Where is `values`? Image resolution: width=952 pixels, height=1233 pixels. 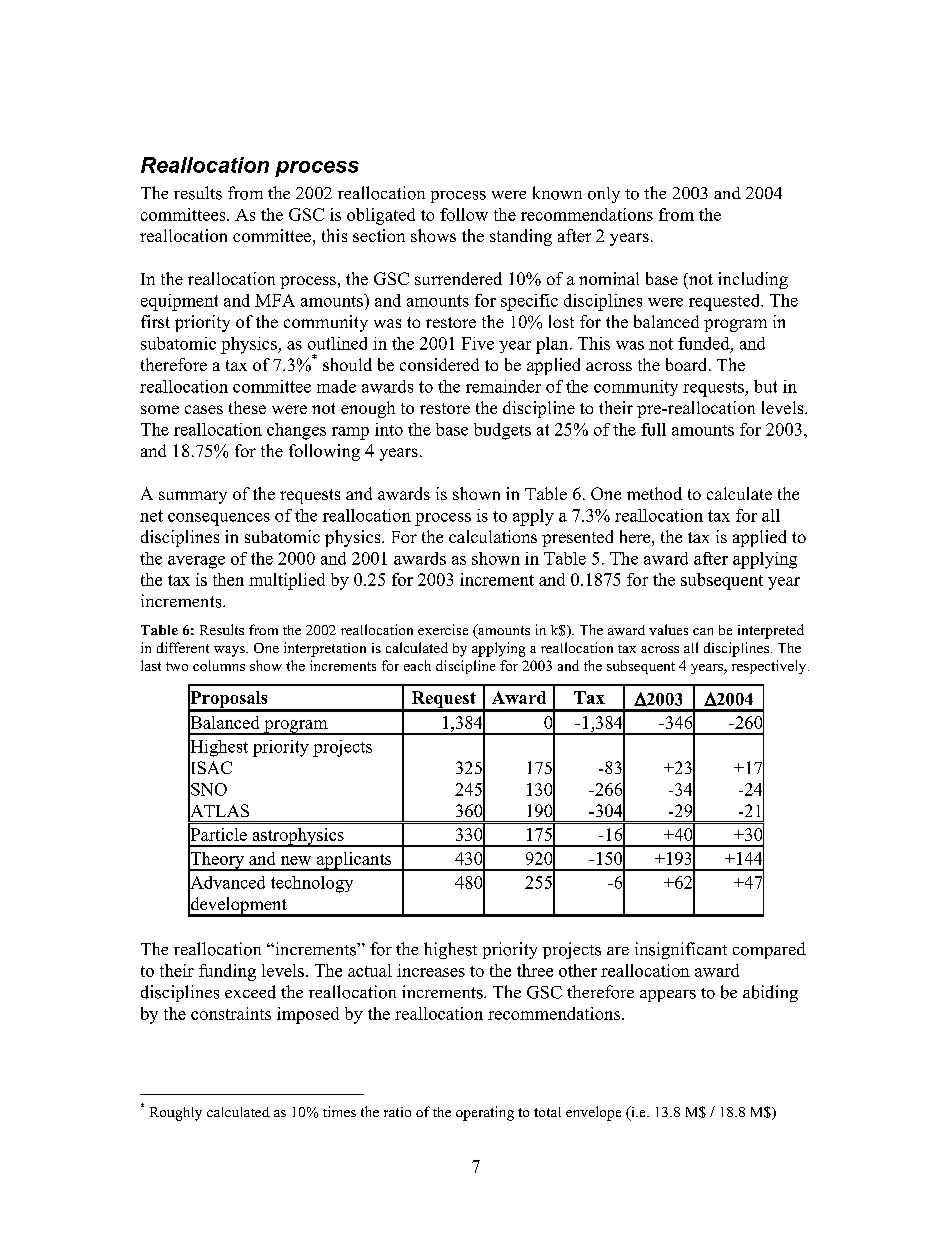
values is located at coordinates (668, 629).
